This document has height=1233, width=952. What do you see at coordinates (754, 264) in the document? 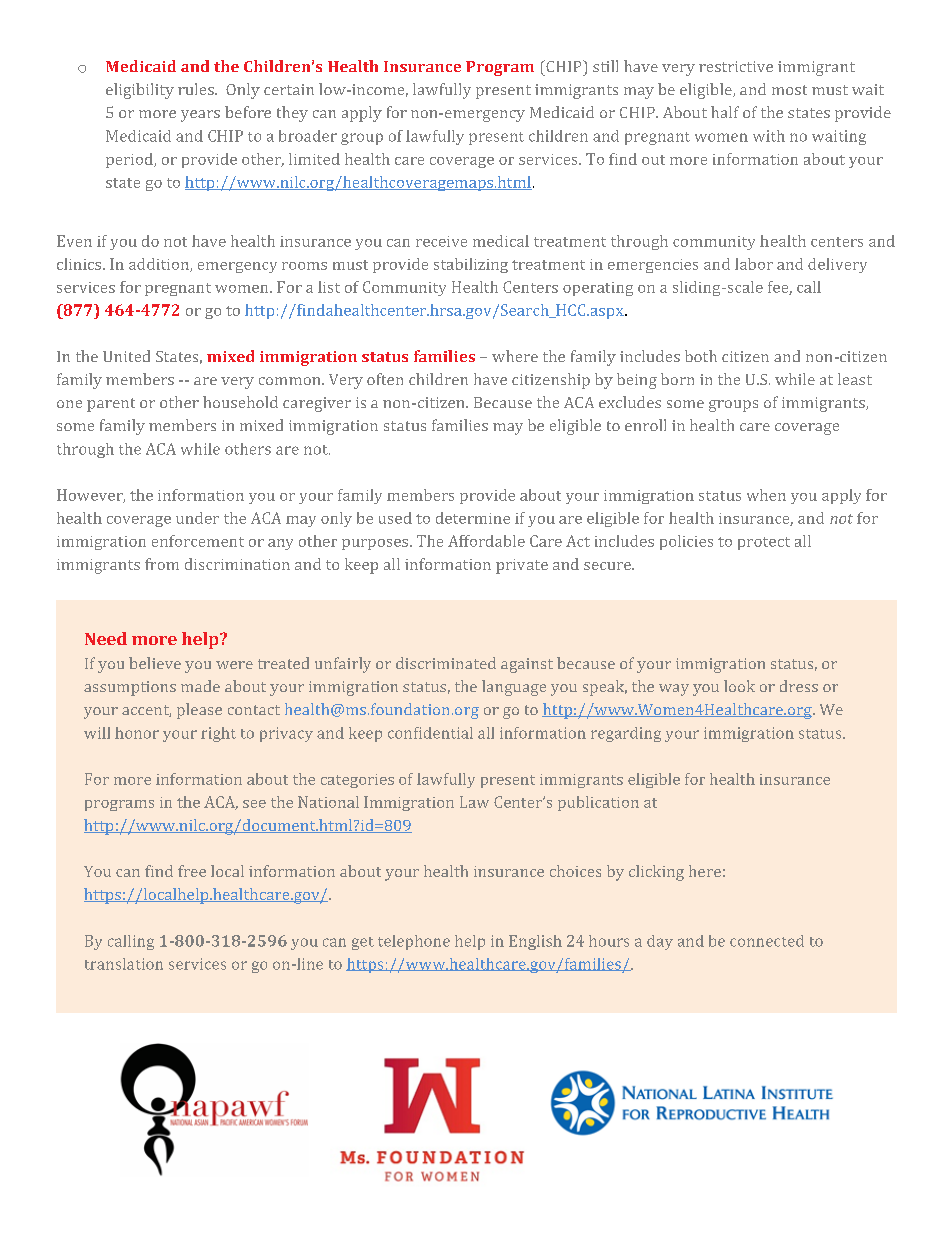
I see `labor` at bounding box center [754, 264].
